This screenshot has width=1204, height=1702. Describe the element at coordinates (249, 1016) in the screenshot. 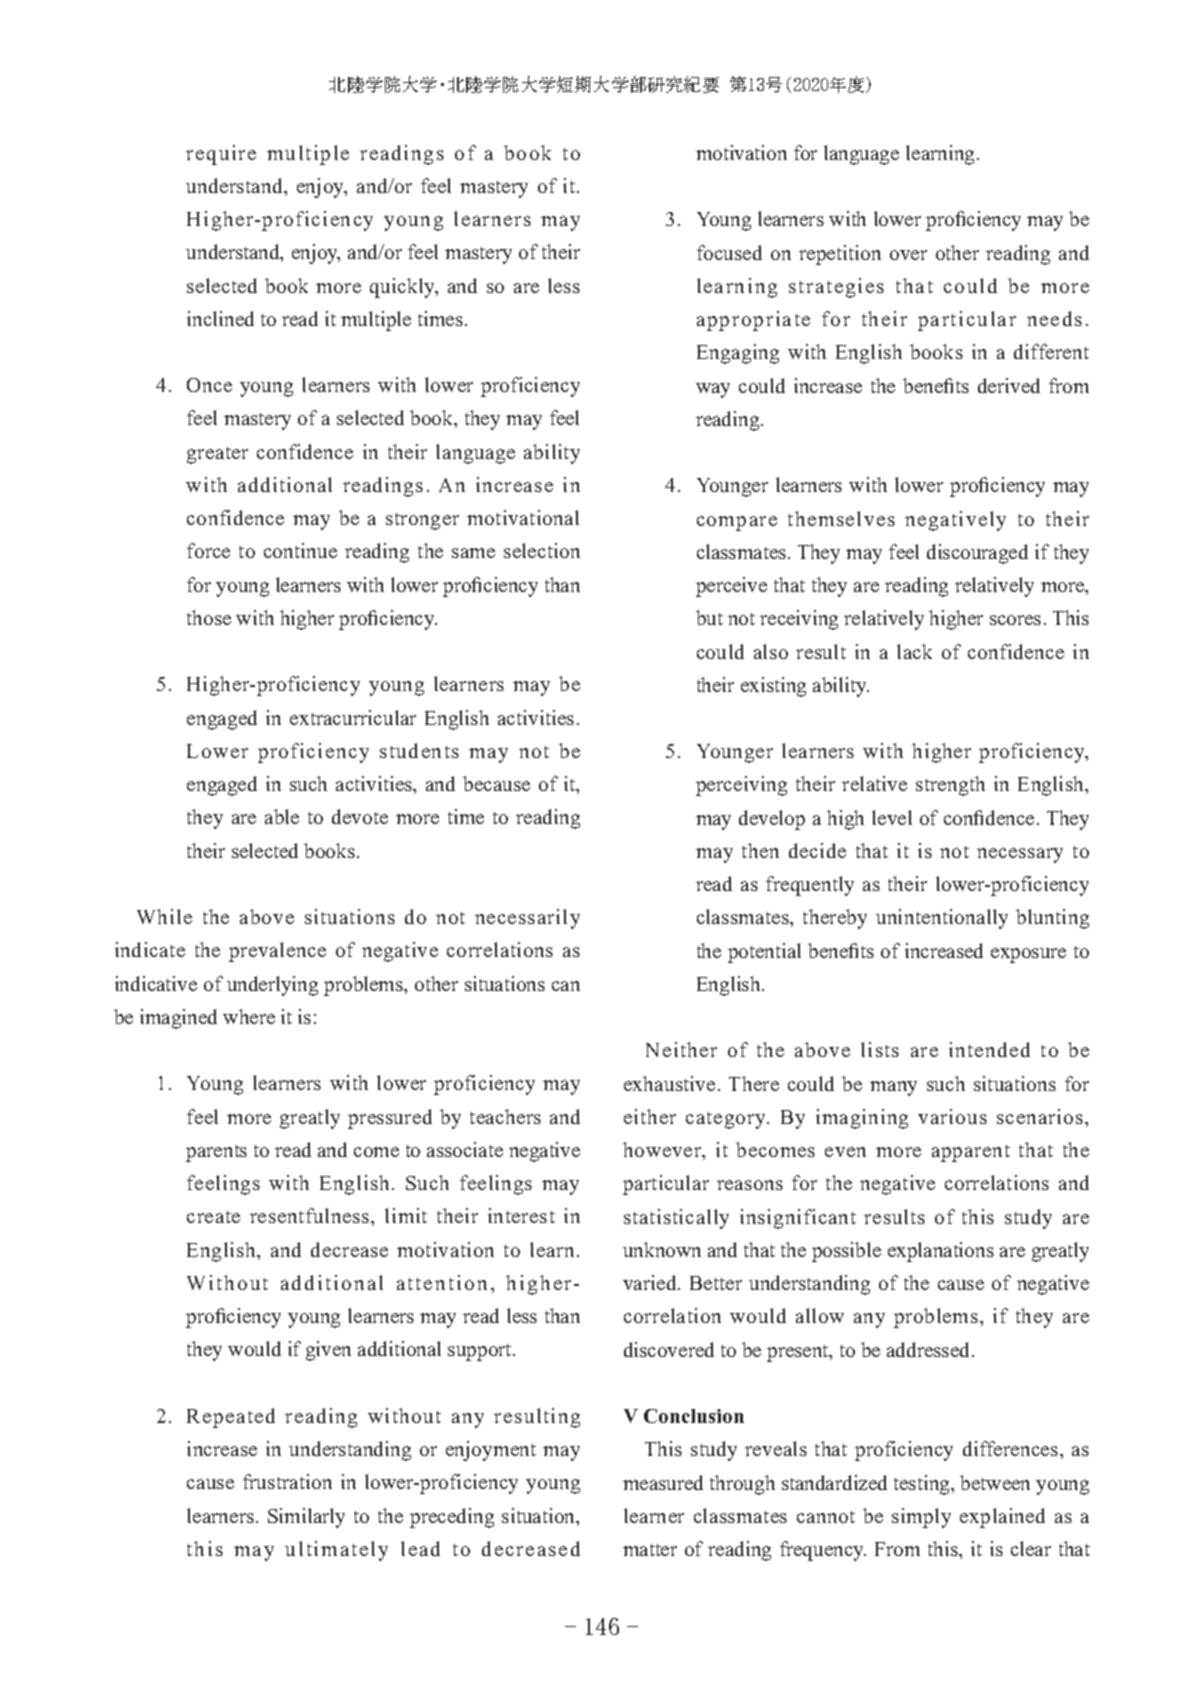

I see `where` at that location.
